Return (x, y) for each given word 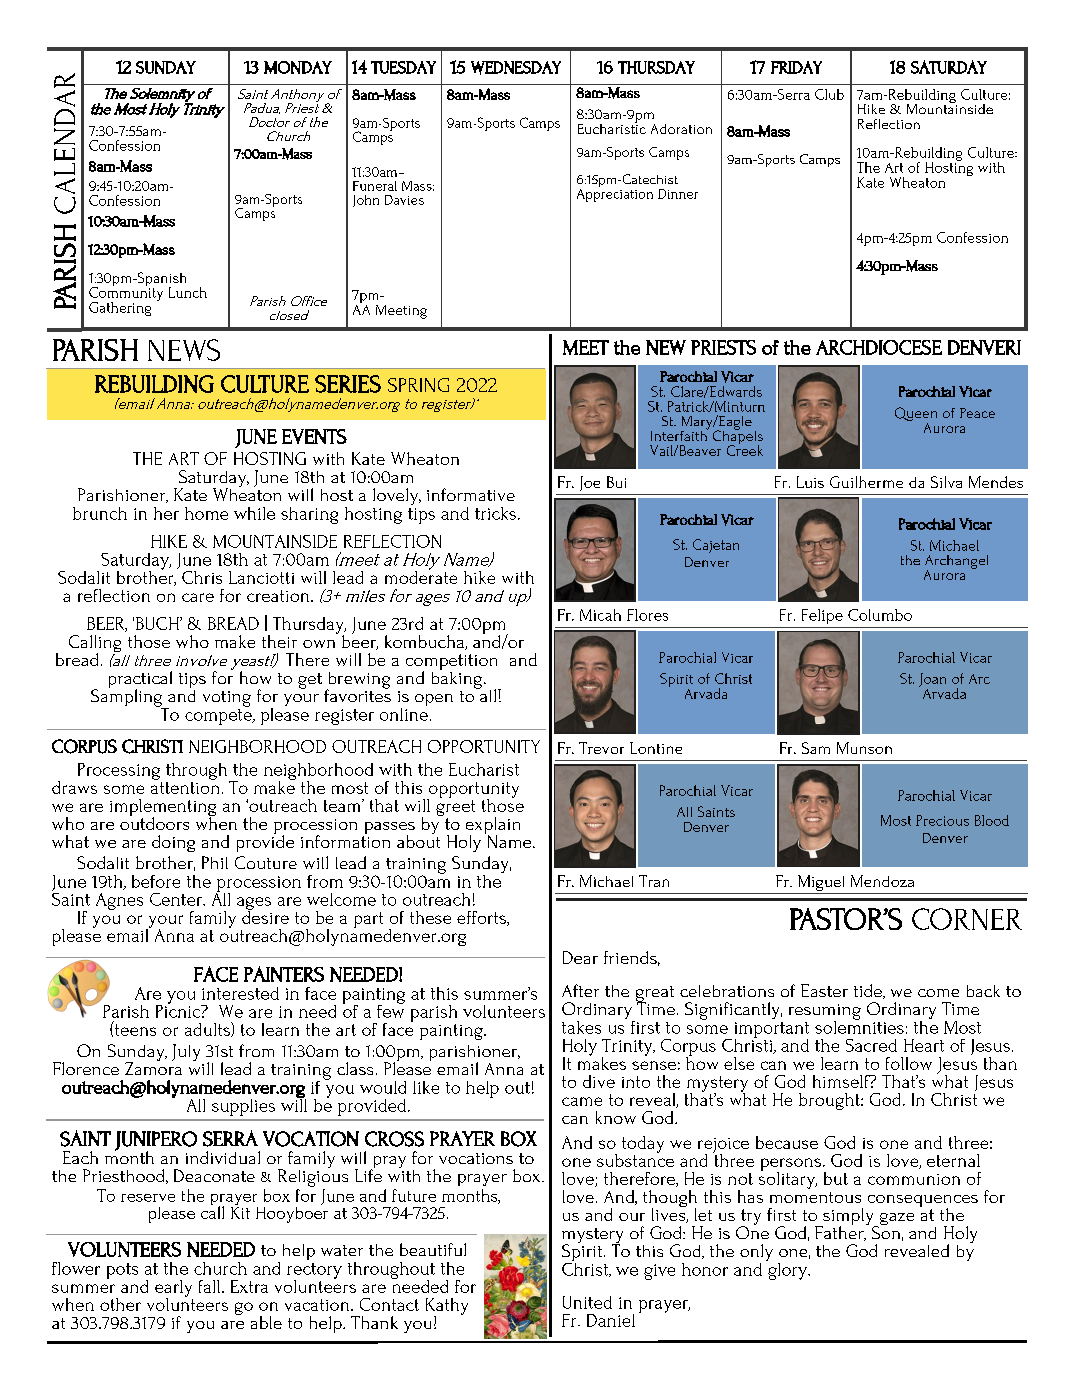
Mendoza (882, 881)
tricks (495, 513)
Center (177, 899)
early (173, 1289)
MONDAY (298, 67)
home (206, 513)
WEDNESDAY (516, 68)
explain (493, 826)
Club (829, 94)
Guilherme (866, 482)
